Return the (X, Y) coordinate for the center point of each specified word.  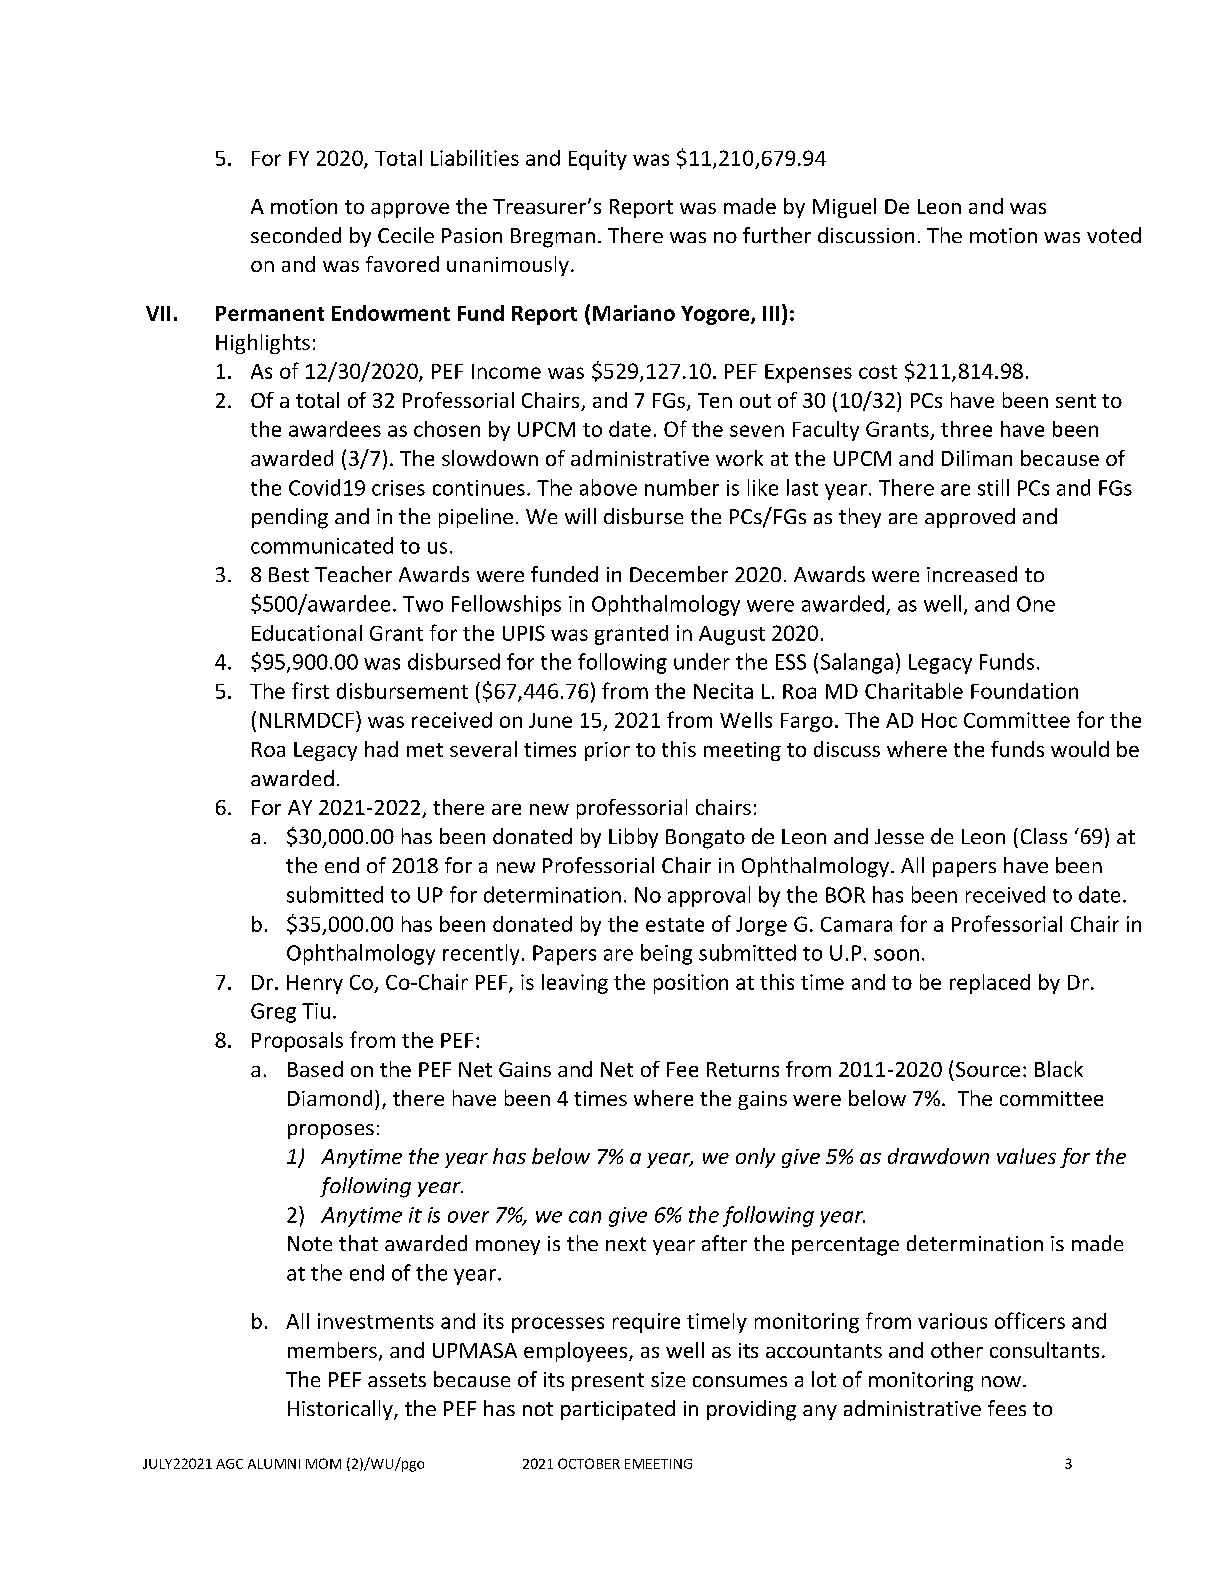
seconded (296, 235)
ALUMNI (274, 1464)
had (381, 749)
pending (290, 518)
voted (1114, 235)
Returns (743, 1069)
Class (1044, 836)
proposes (331, 1131)
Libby (633, 838)
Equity (598, 160)
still (993, 487)
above (608, 487)
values (1026, 1156)
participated (618, 1410)
